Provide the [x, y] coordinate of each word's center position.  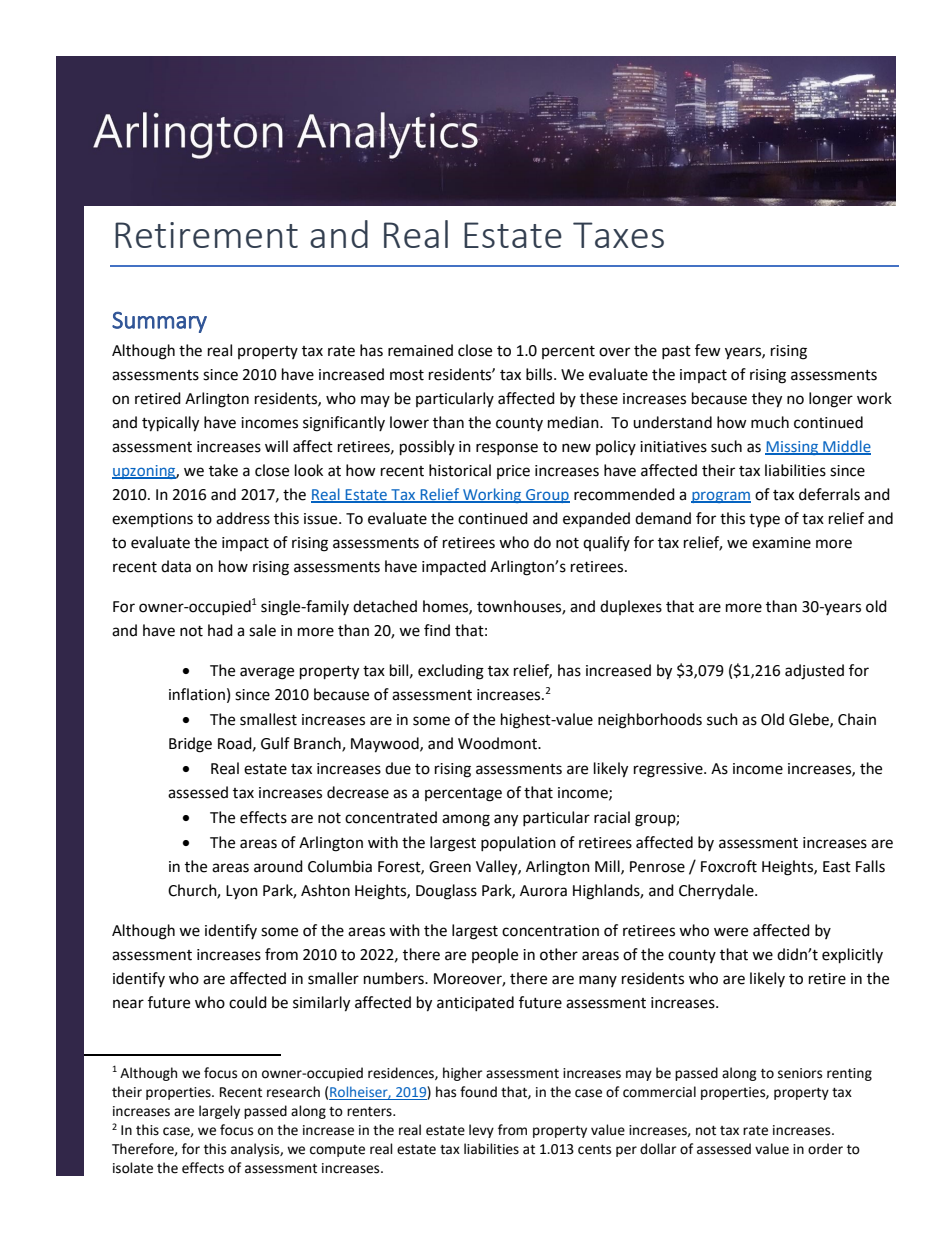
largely [219, 1112]
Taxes [618, 235]
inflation [197, 694]
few [708, 350]
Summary [159, 322]
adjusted [814, 672]
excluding [451, 672]
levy [481, 1131]
